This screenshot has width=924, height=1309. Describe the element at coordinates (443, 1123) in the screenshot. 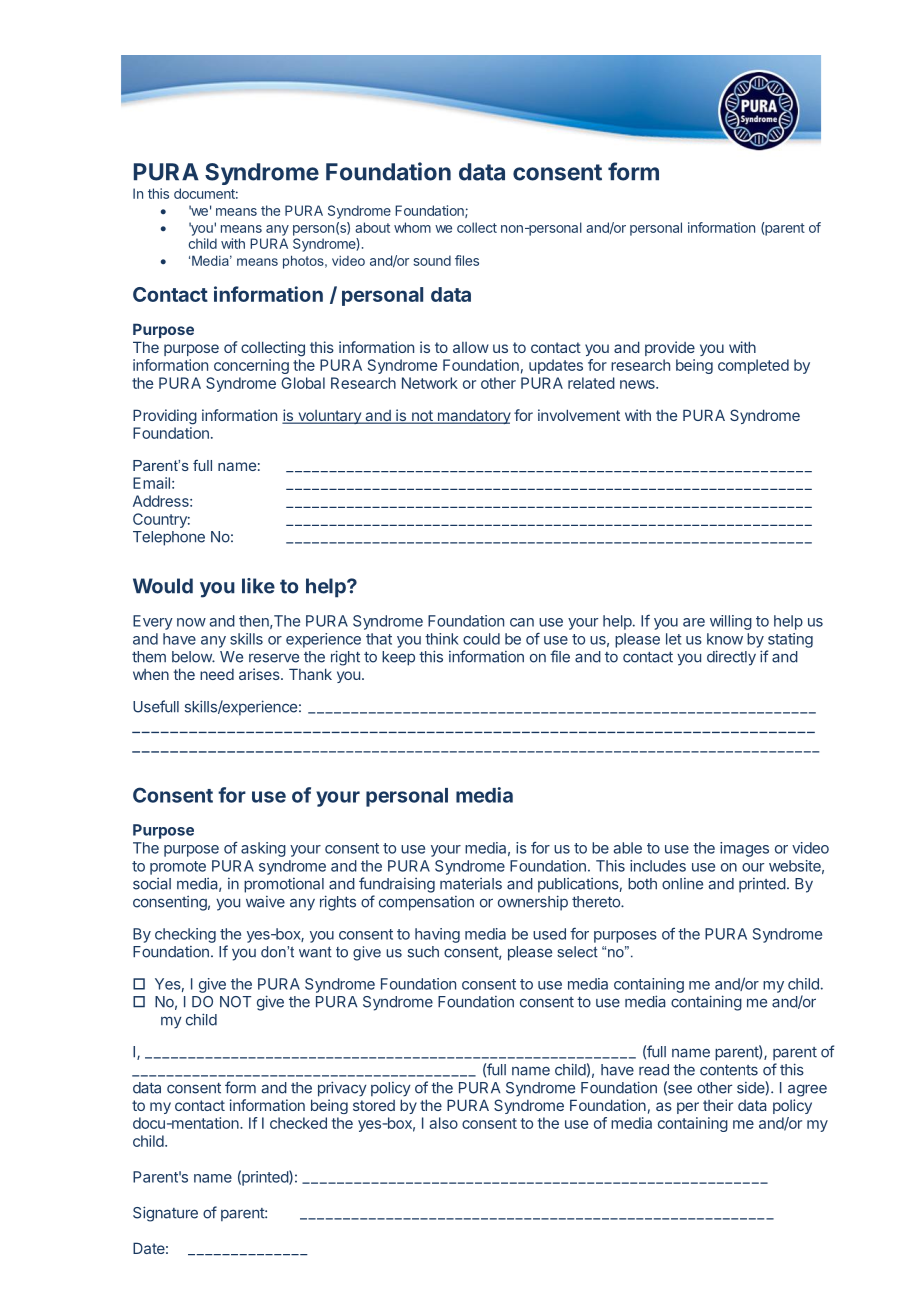

I see `also` at that location.
